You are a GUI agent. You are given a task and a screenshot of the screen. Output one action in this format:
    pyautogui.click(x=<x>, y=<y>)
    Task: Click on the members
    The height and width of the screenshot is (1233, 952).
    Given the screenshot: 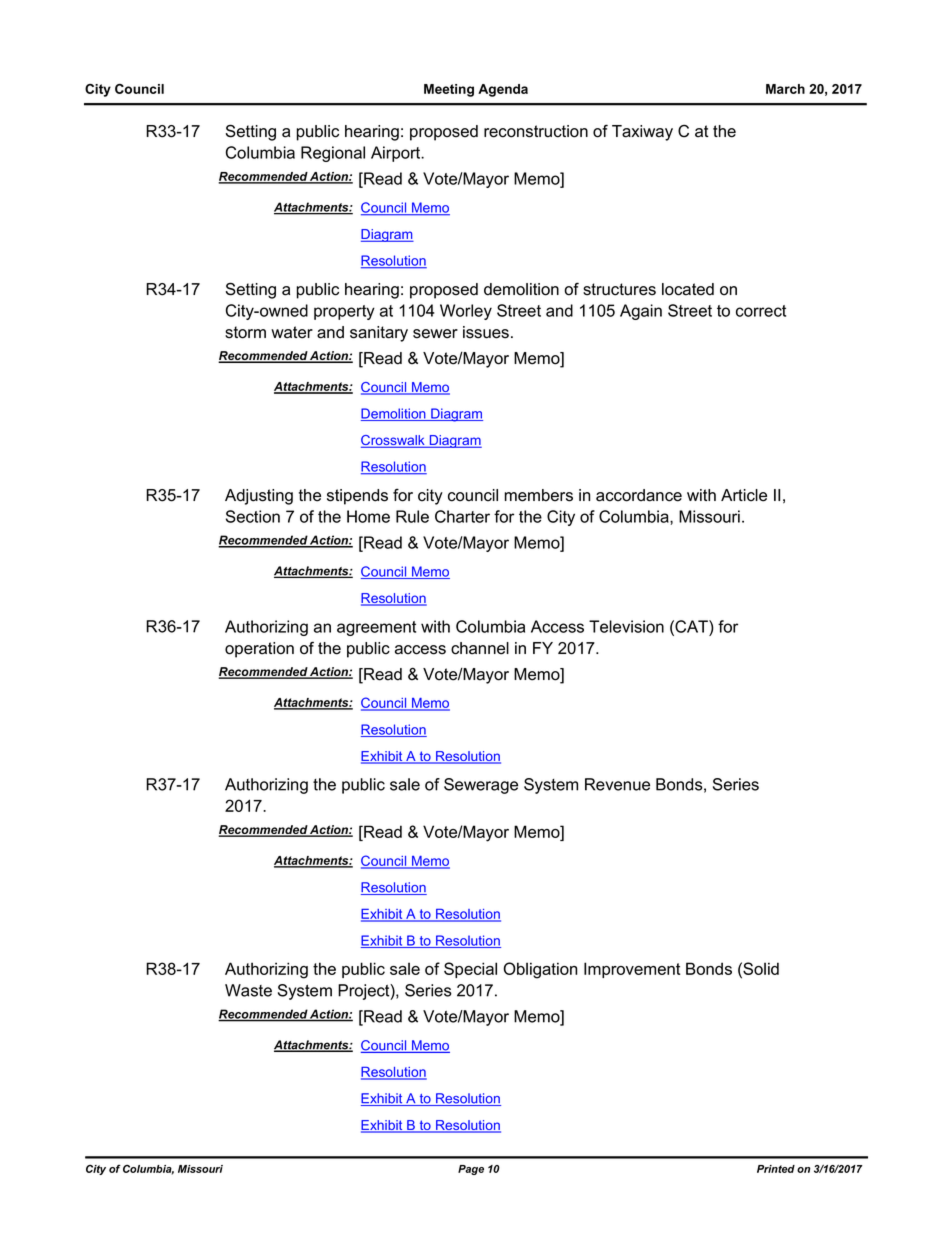 What is the action you would take?
    pyautogui.click(x=538, y=495)
